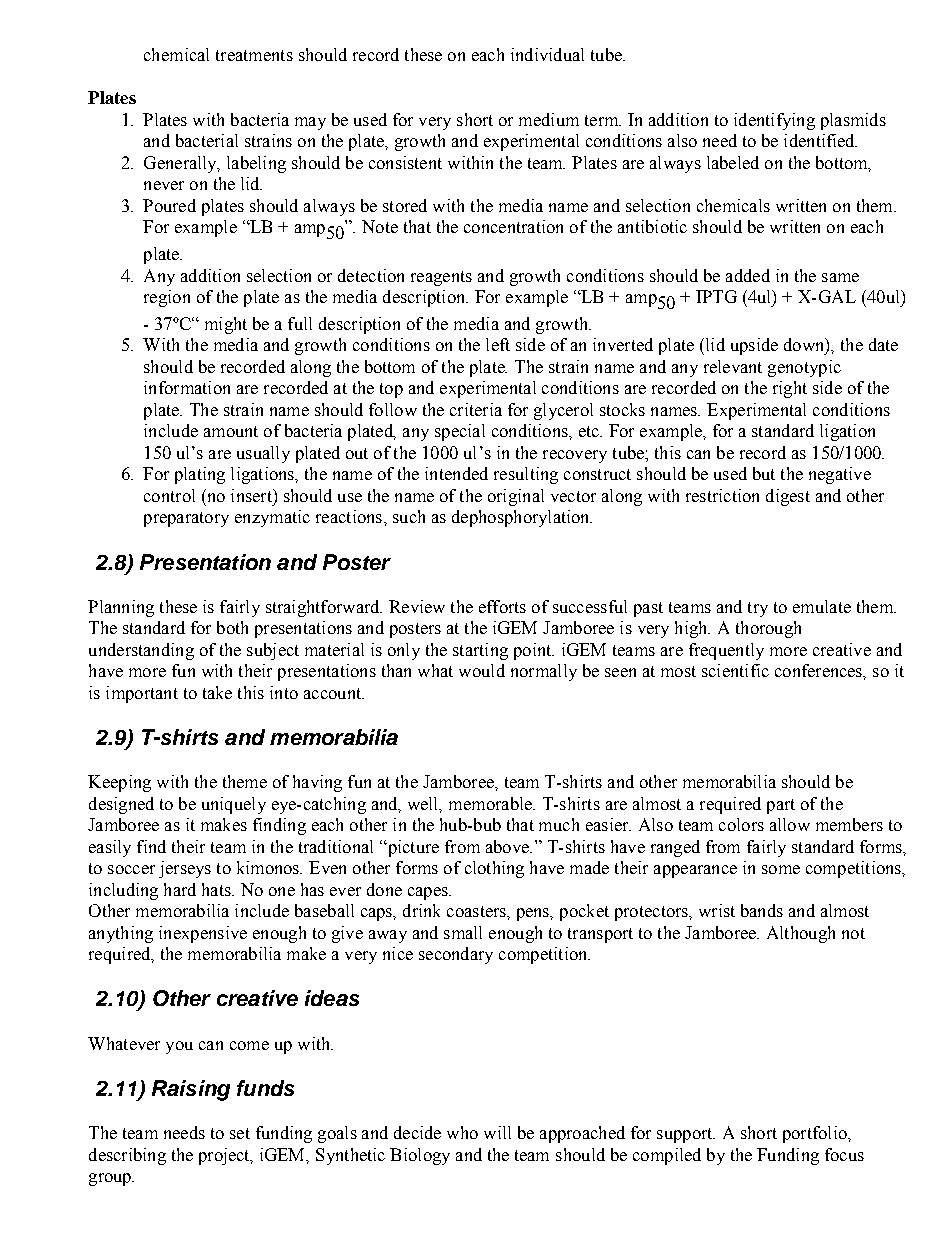 The width and height of the screenshot is (952, 1233). I want to click on medium, so click(549, 119).
